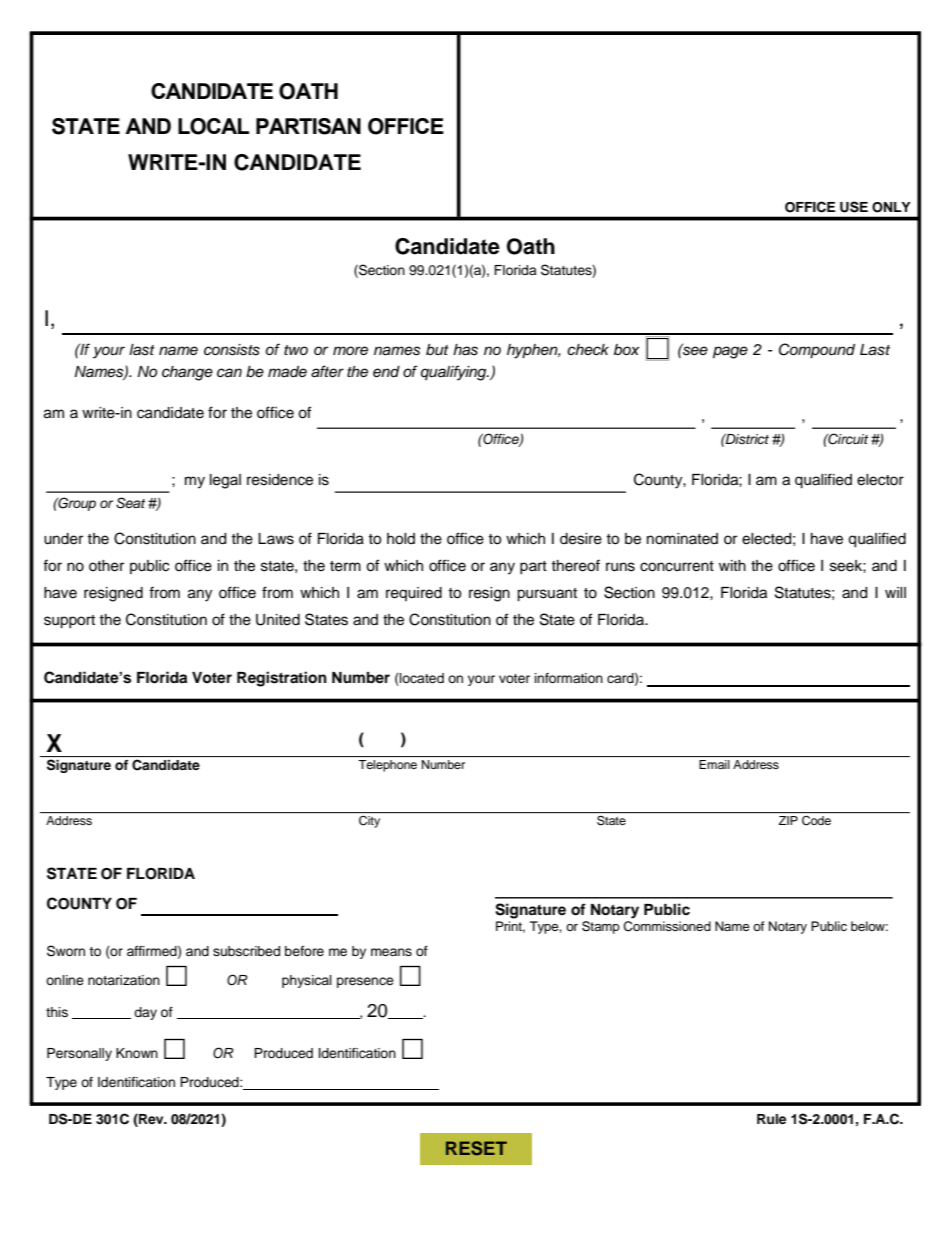 The image size is (952, 1233). Describe the element at coordinates (880, 480) in the screenshot. I see `elector` at that location.
